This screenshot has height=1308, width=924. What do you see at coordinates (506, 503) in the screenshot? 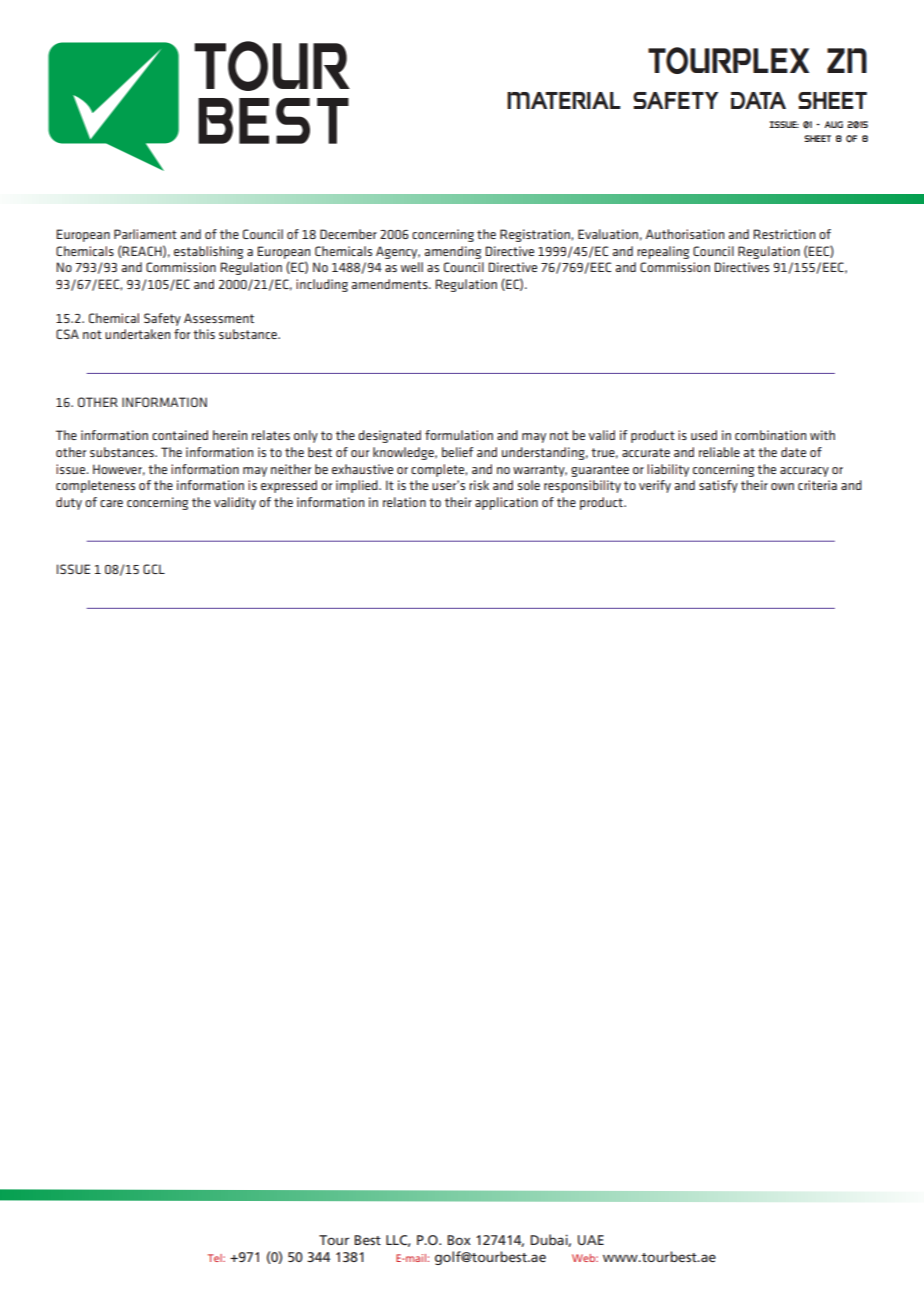
I see `application` at bounding box center [506, 503].
